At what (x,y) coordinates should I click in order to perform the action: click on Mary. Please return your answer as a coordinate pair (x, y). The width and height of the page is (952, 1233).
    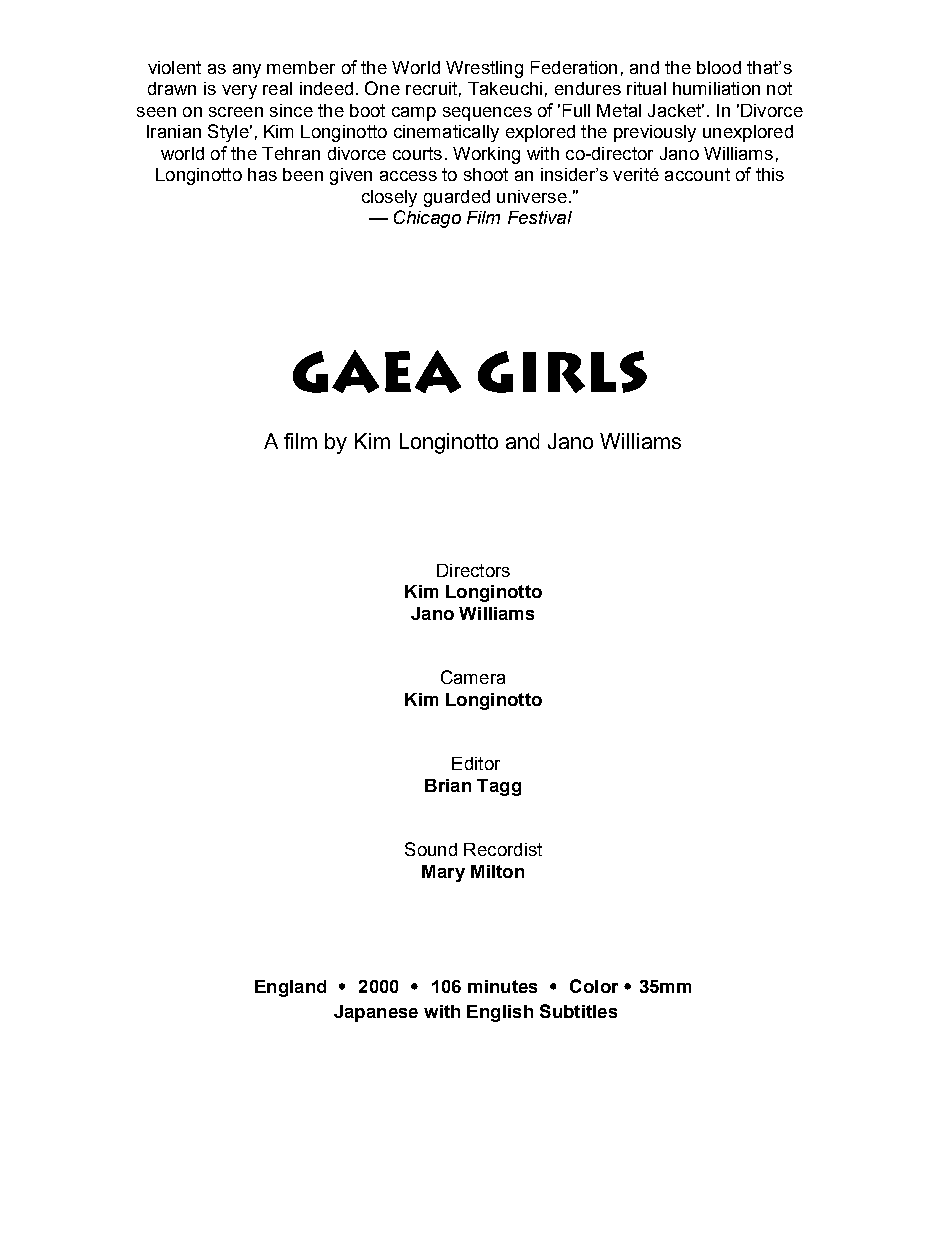
    Looking at the image, I should click on (443, 873).
